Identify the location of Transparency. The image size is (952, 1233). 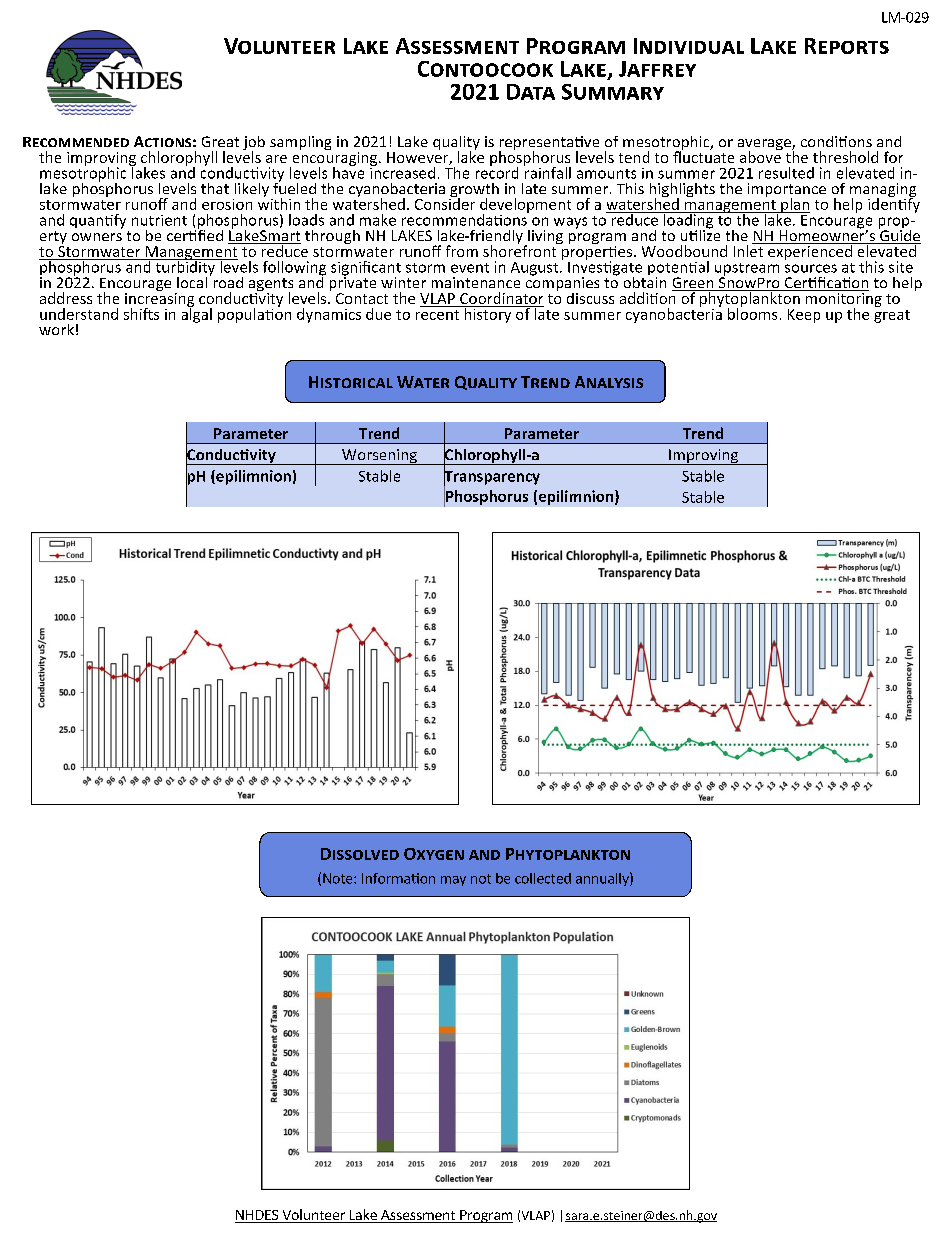
(492, 477).
